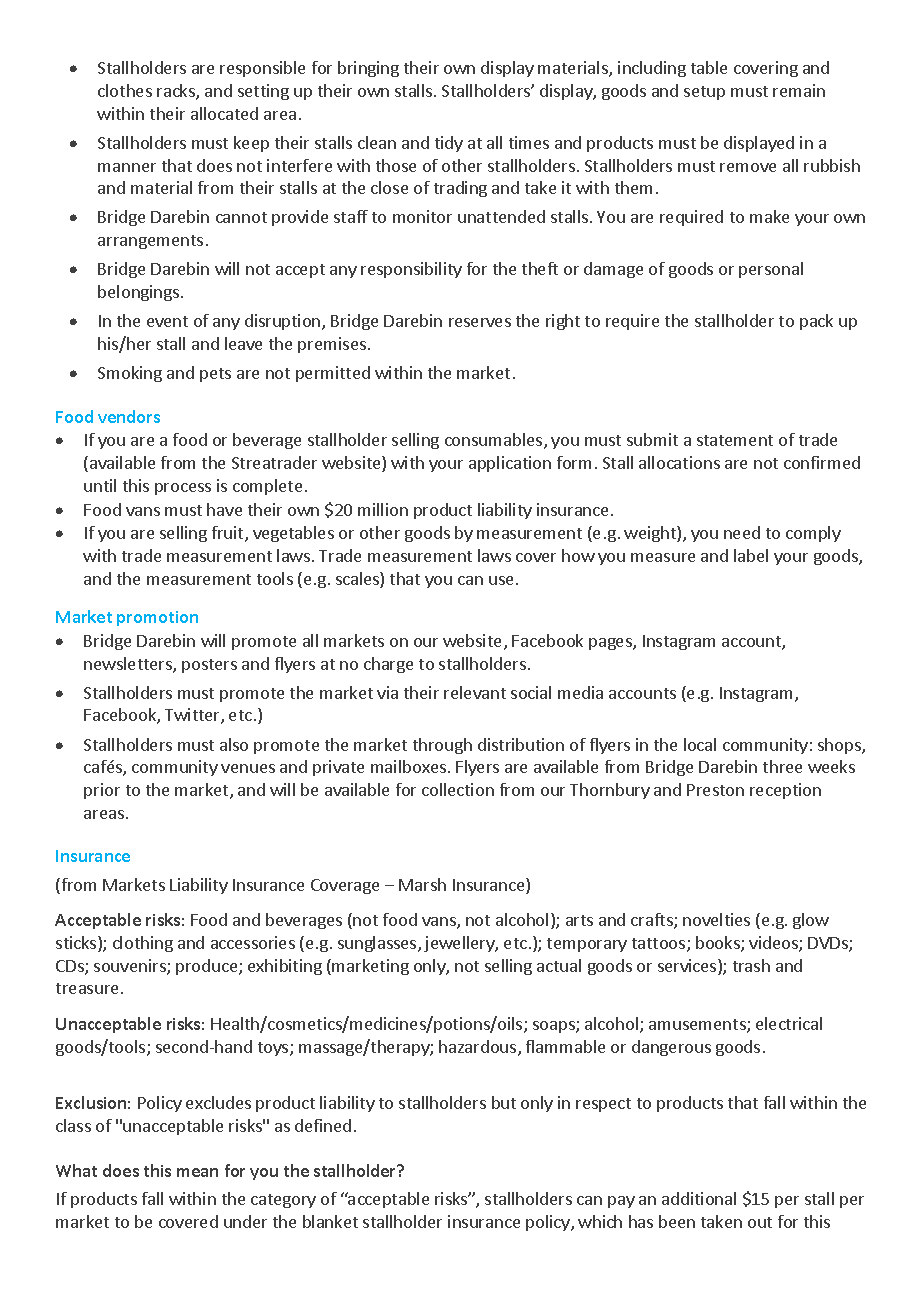 This image has width=924, height=1308. What do you see at coordinates (751, 555) in the image?
I see `label` at bounding box center [751, 555].
